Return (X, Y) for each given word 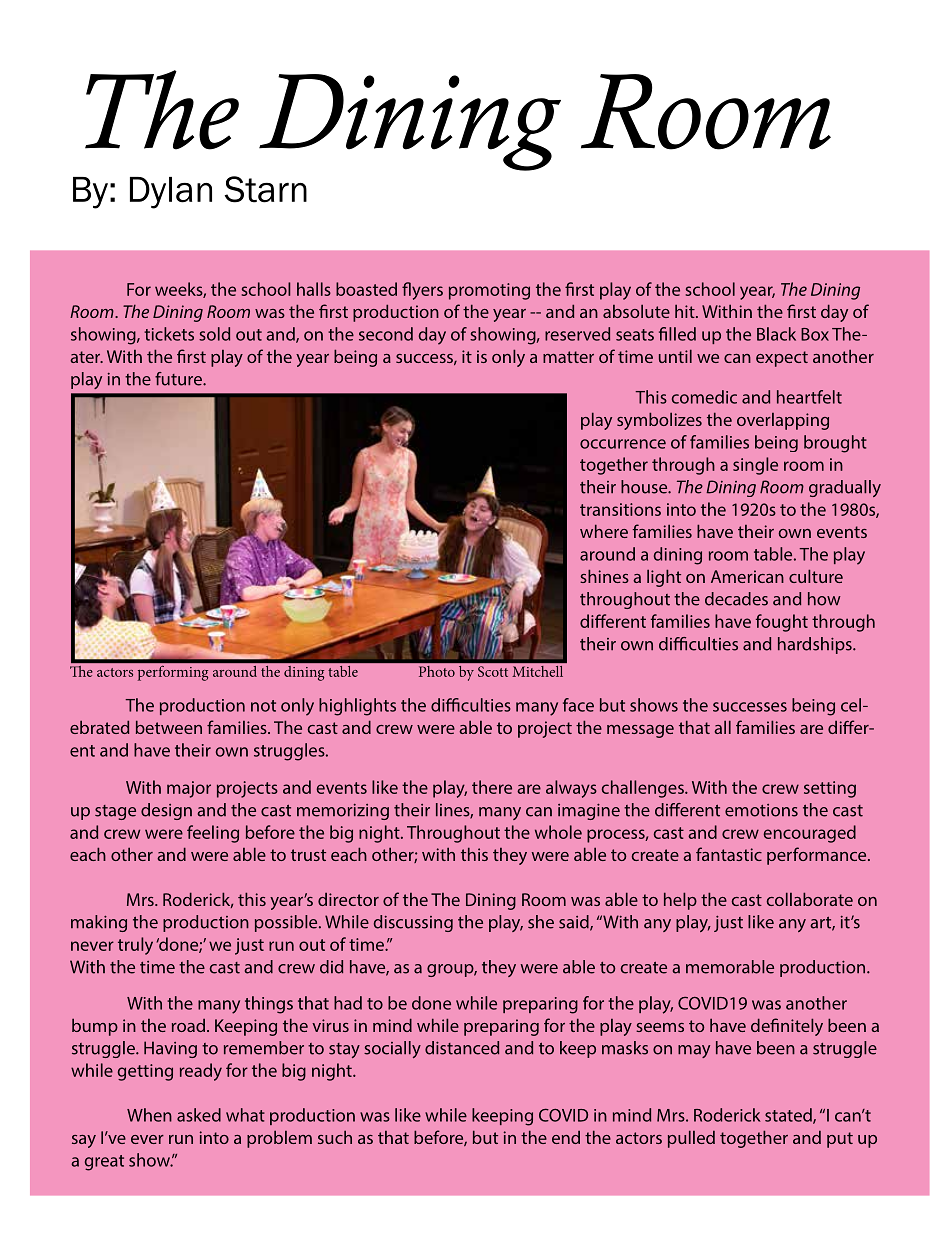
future (179, 379)
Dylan (171, 193)
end (566, 1137)
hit (686, 311)
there (492, 787)
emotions (761, 810)
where (604, 531)
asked (199, 1115)
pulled (691, 1139)
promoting (489, 291)
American (747, 576)
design (166, 811)
